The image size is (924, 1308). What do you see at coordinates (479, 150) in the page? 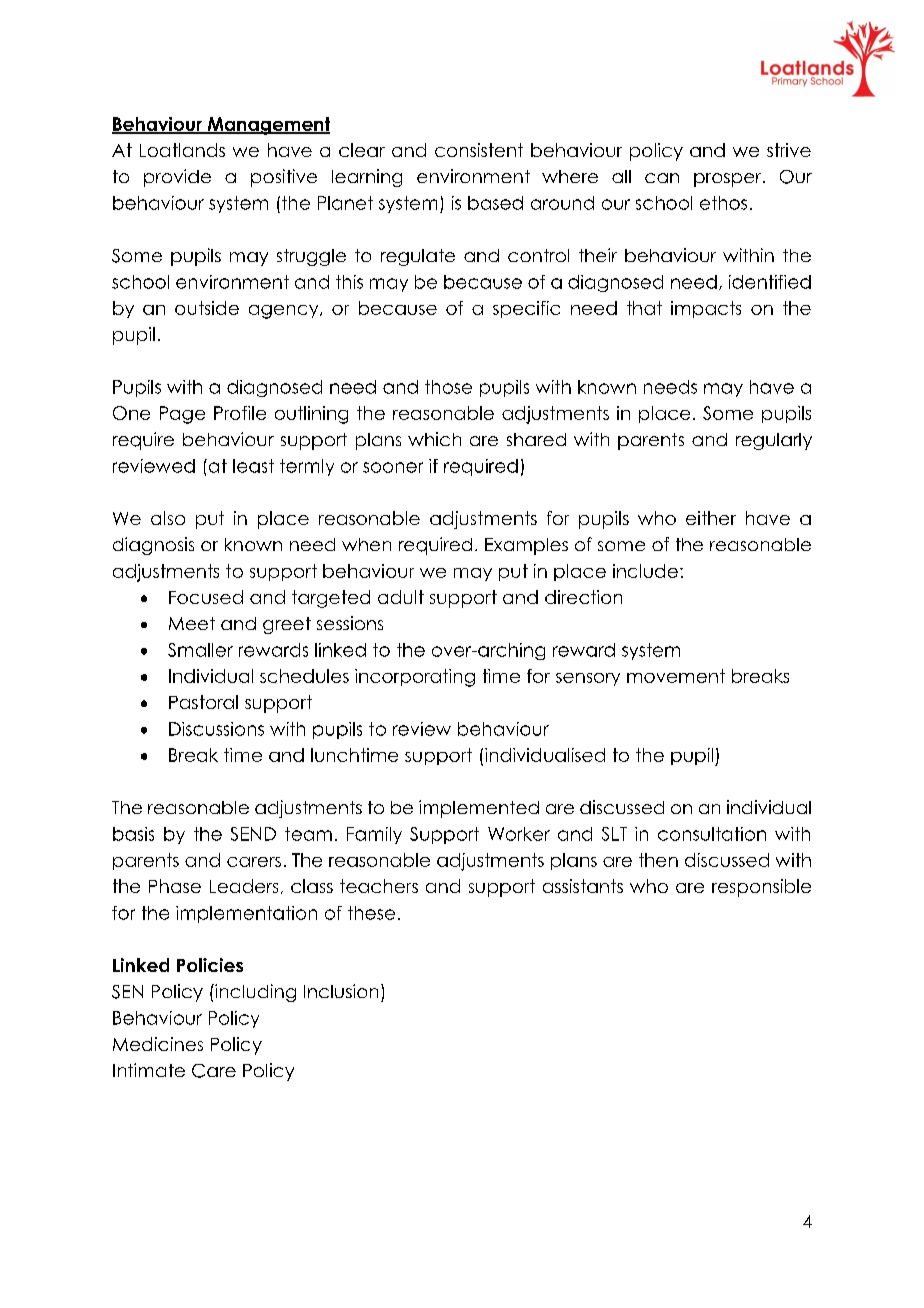
I see `consistent` at bounding box center [479, 150].
